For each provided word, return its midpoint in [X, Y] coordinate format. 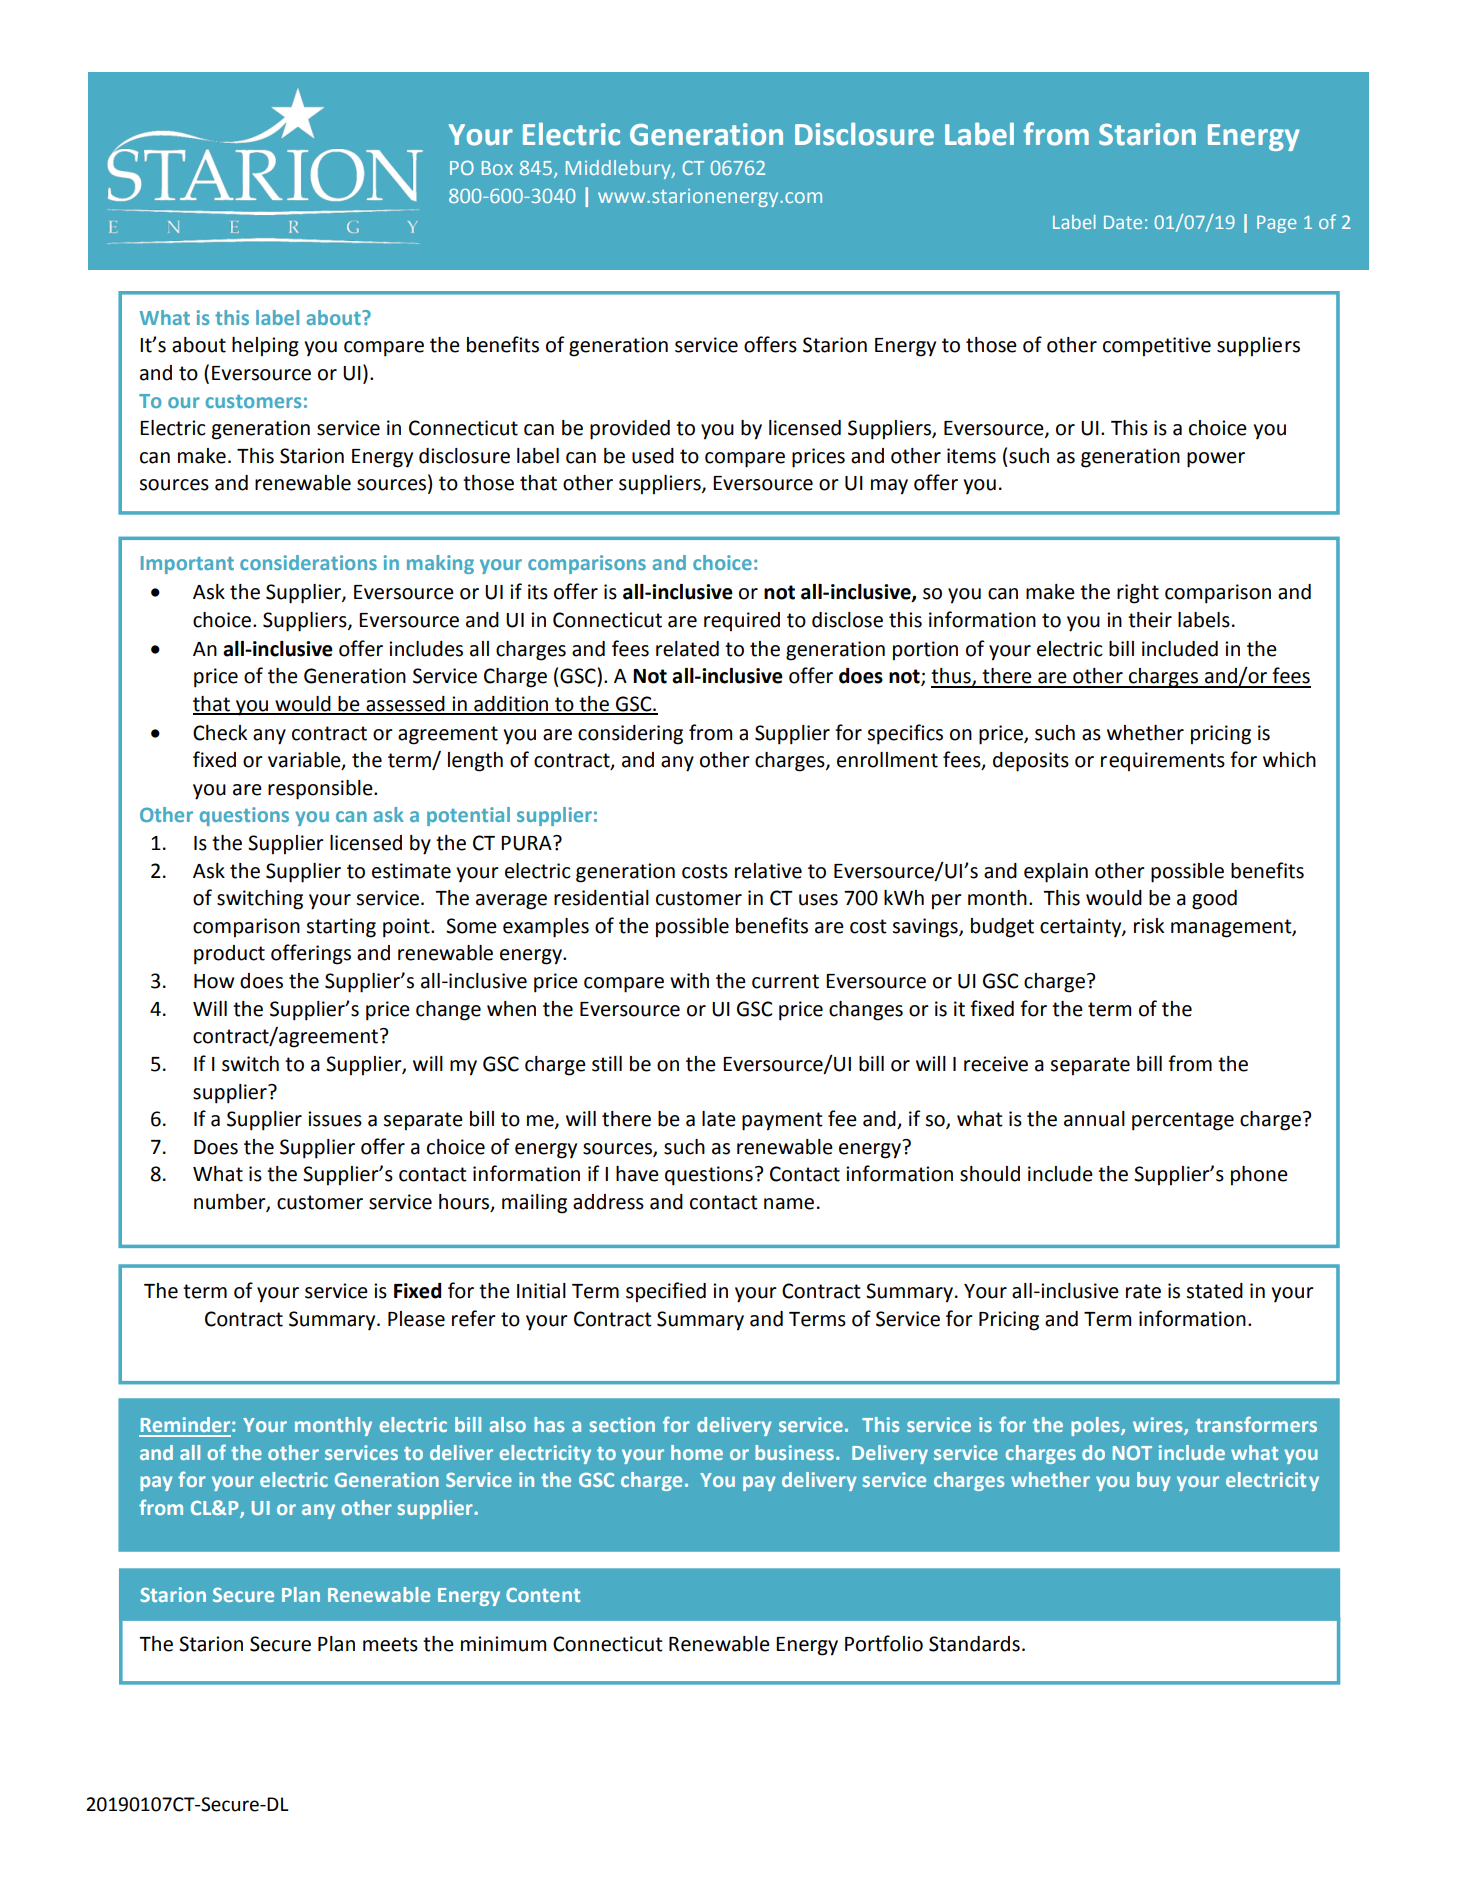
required [742, 622]
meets [390, 1644]
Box [497, 168]
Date [1123, 222]
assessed [405, 705]
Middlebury [619, 169]
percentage [1183, 1121]
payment [782, 1121]
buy [1154, 1481]
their [1150, 620]
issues [335, 1119]
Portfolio [884, 1643]
